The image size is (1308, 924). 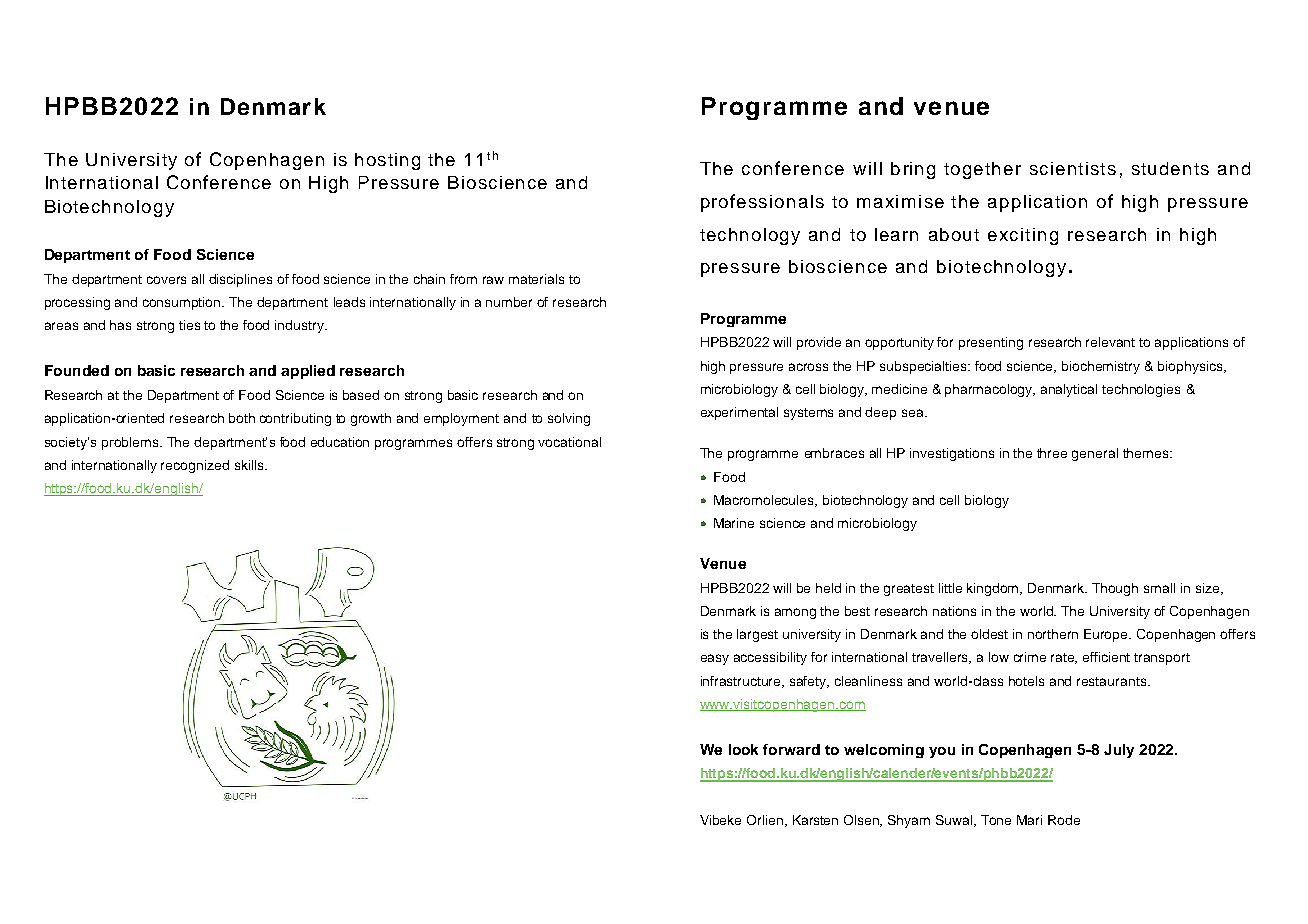 I want to click on infrastructure, so click(x=742, y=682).
